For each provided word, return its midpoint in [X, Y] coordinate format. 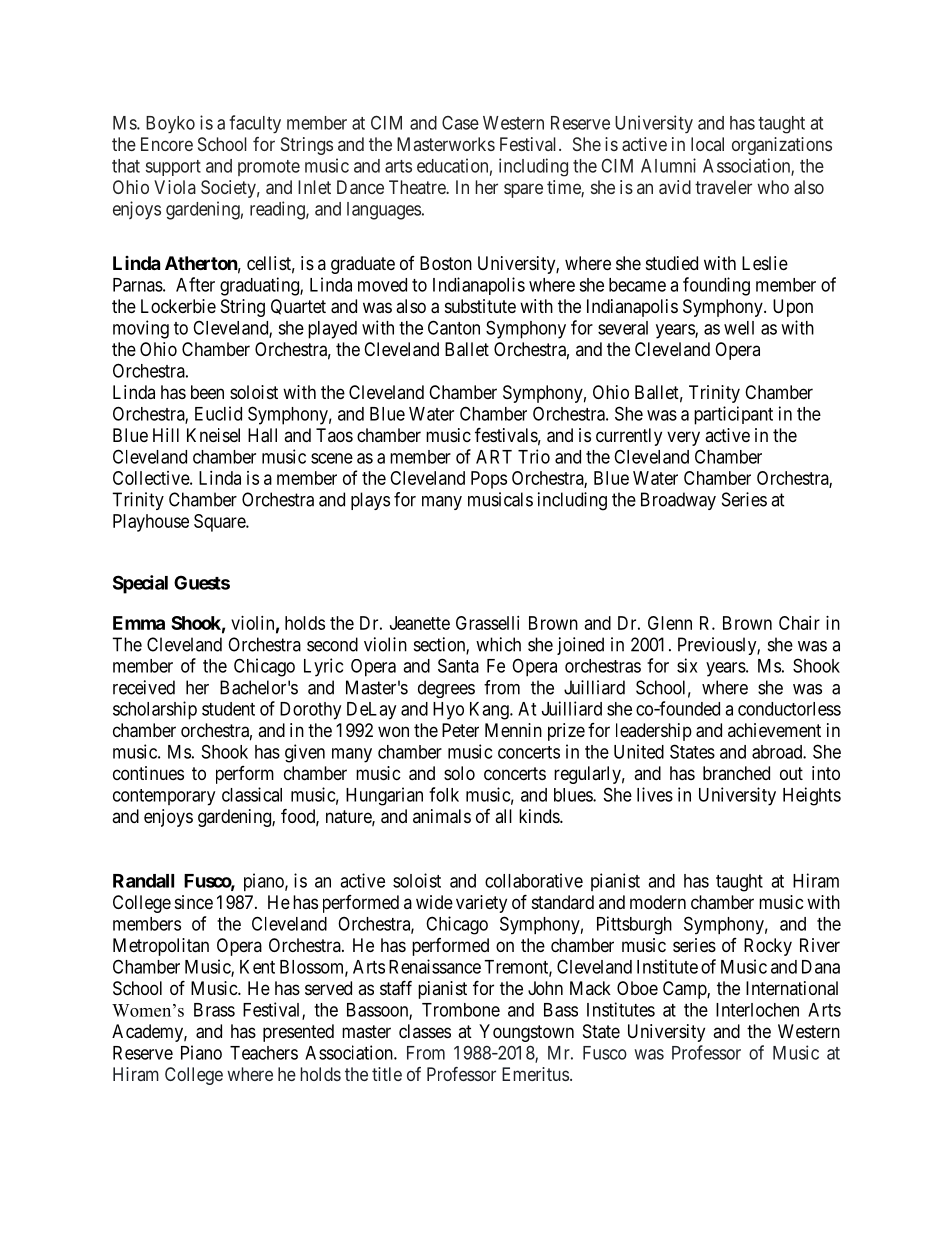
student [228, 709]
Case [460, 123]
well [739, 328]
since [194, 902]
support [173, 168]
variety [481, 904]
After [195, 284]
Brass [214, 1010]
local [707, 144]
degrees [446, 689]
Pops [489, 480]
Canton [454, 327]
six [687, 665]
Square [220, 523]
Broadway [678, 501]
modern [658, 902]
